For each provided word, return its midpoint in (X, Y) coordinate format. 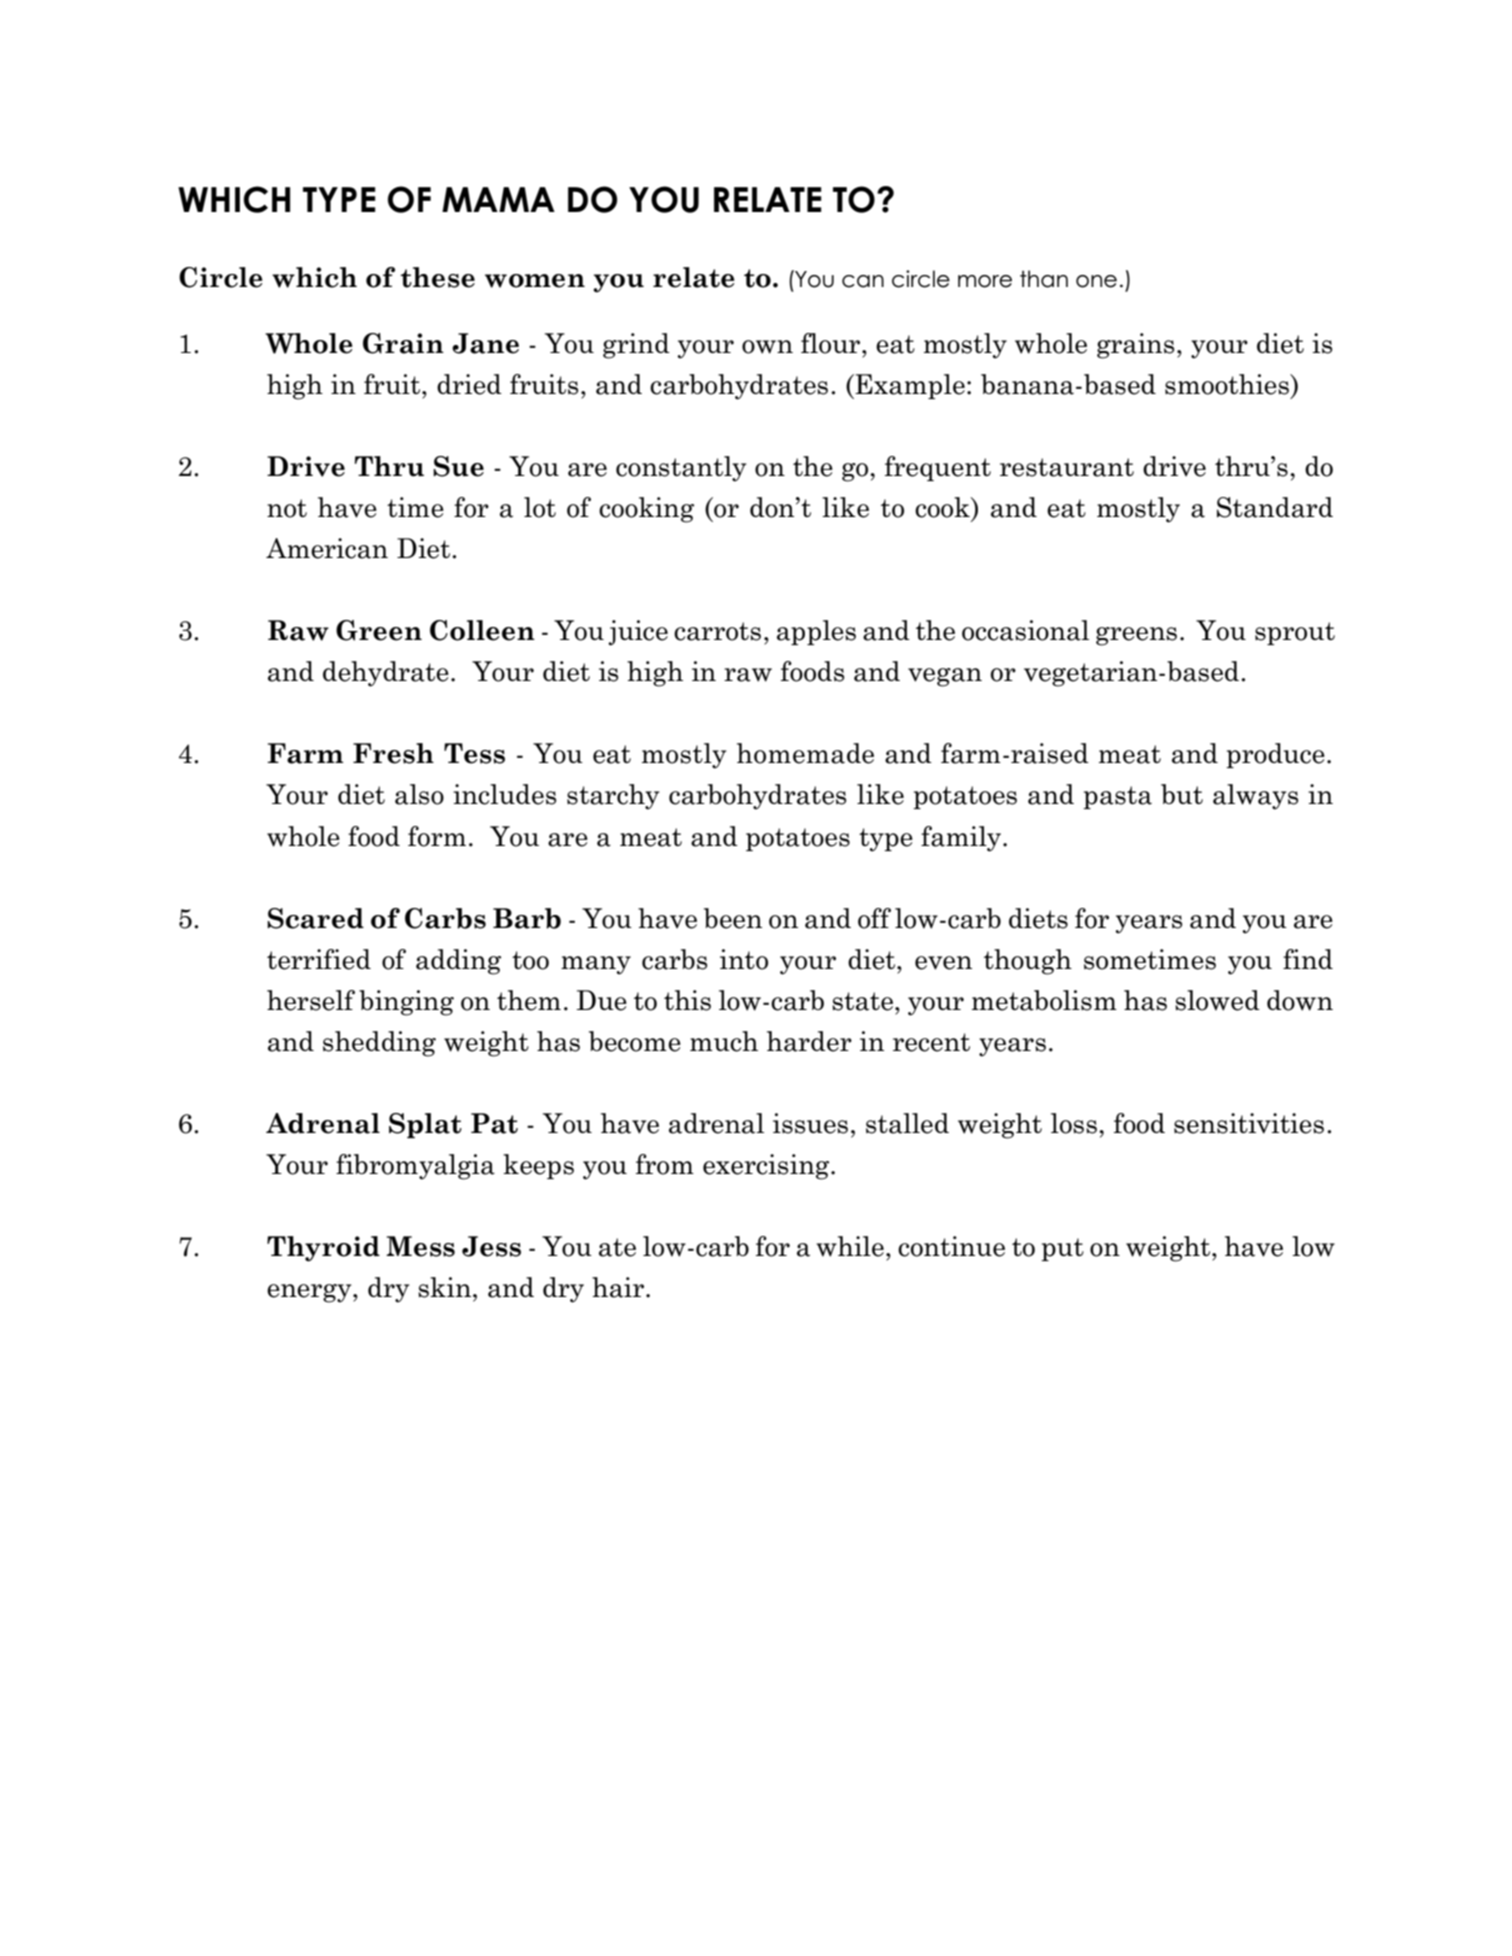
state (862, 1001)
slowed (1217, 1000)
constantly (681, 469)
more (985, 281)
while (850, 1246)
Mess (420, 1246)
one (1096, 281)
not (287, 508)
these (437, 277)
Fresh (393, 753)
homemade (805, 753)
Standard (1275, 507)
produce (1275, 755)
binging (406, 1003)
